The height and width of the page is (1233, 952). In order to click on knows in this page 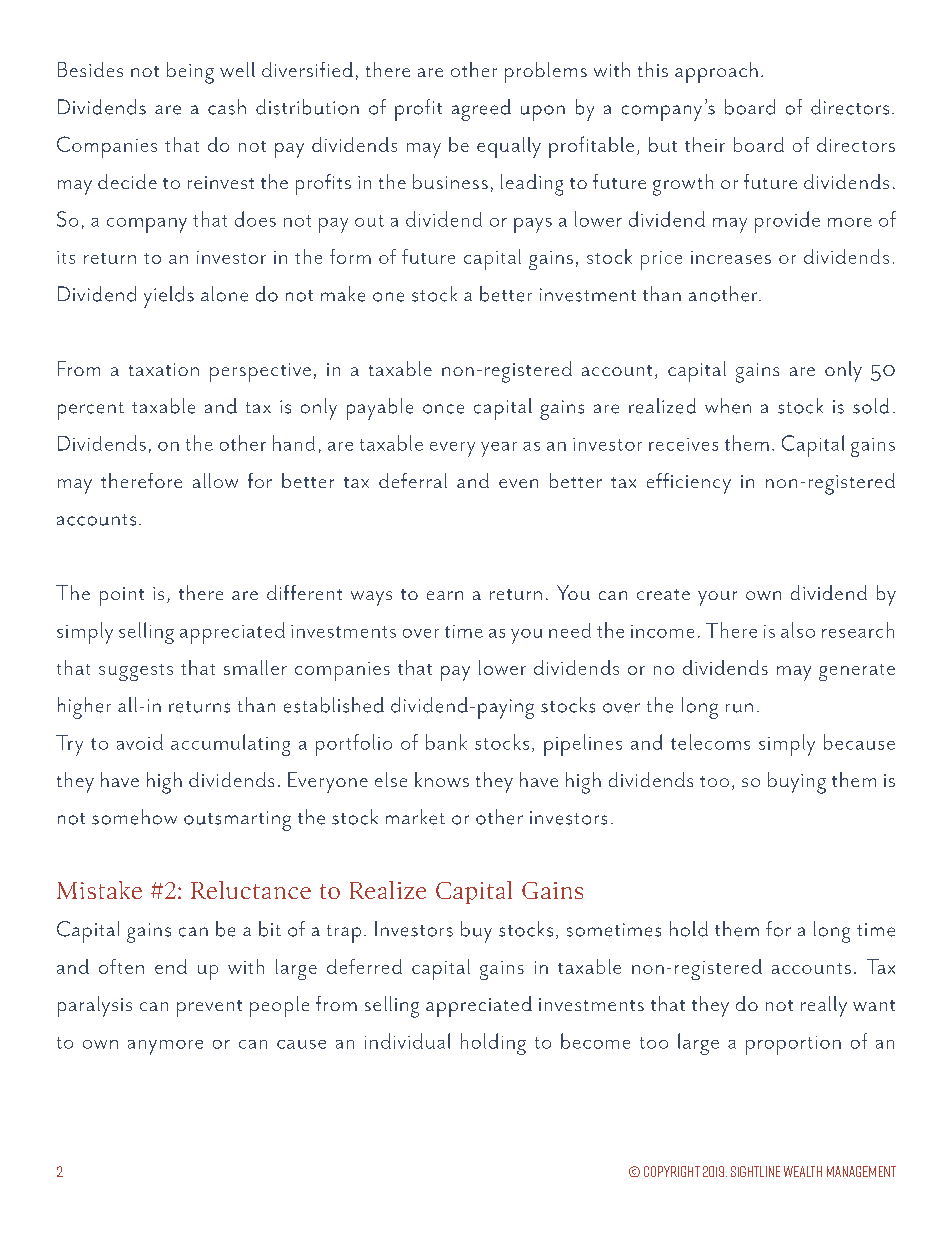, I will do `click(442, 779)`.
